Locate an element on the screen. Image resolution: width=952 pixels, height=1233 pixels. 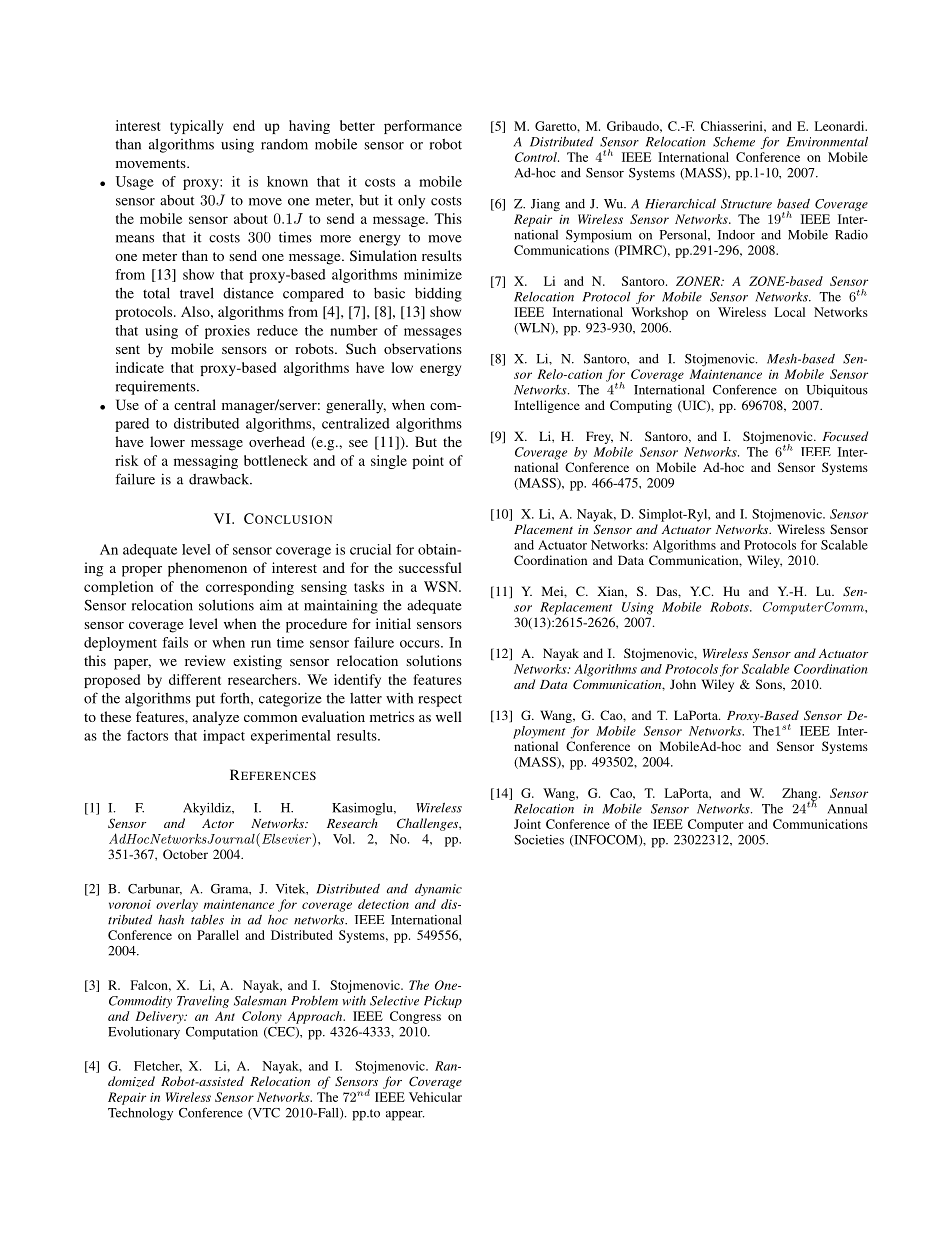
Local is located at coordinates (790, 312).
